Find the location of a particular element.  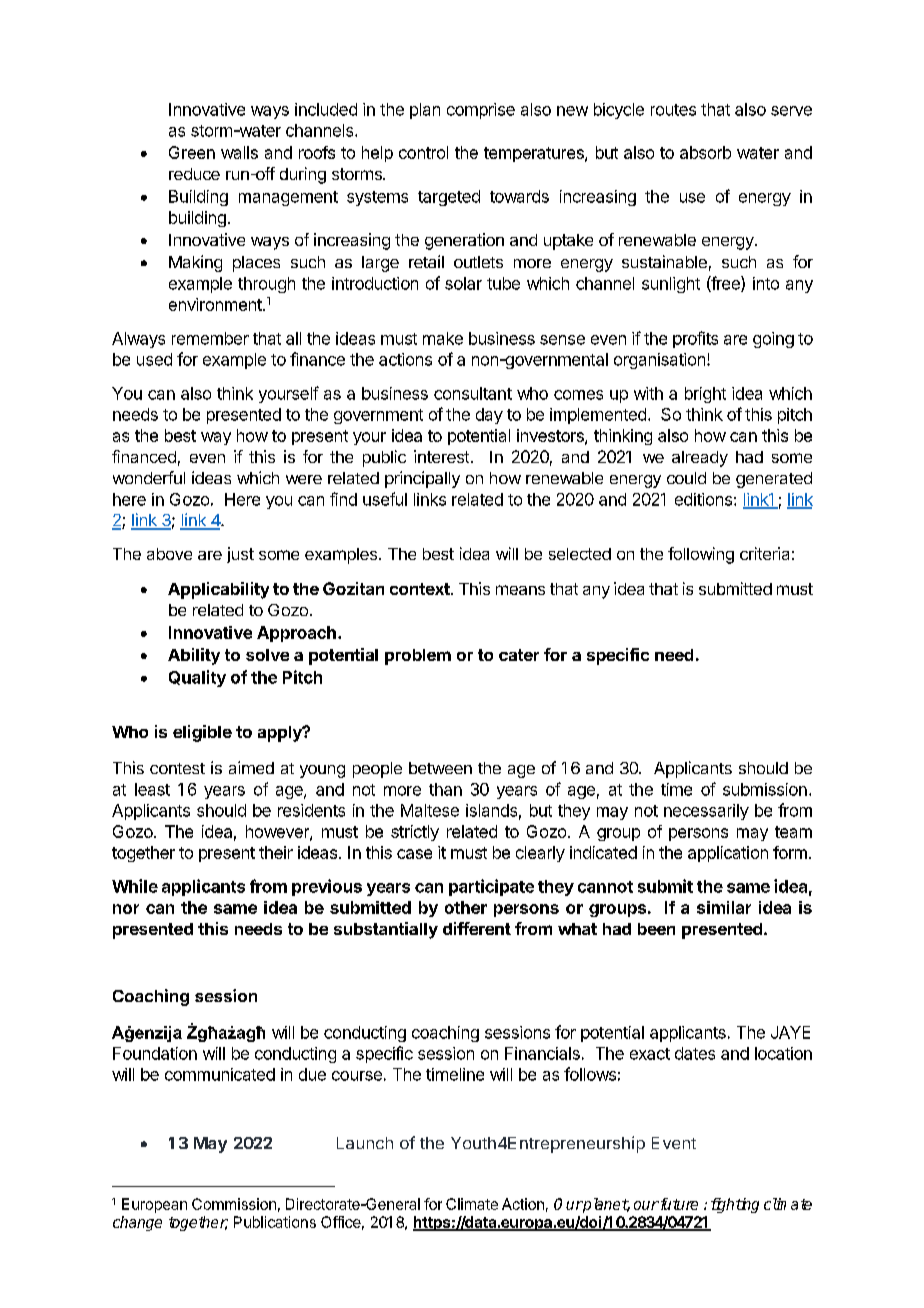

just is located at coordinates (240, 555).
